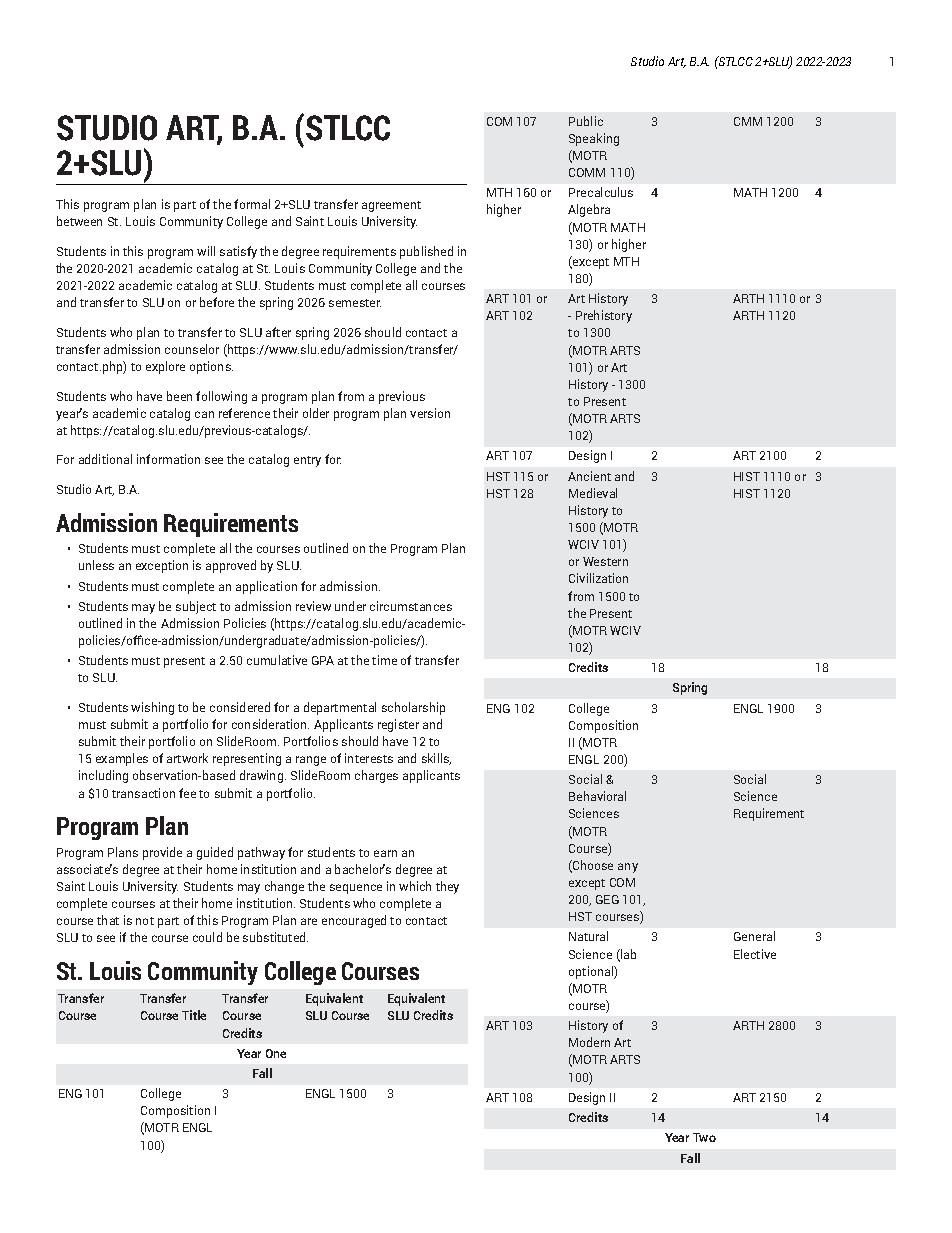  I want to click on One, so click(276, 1053).
